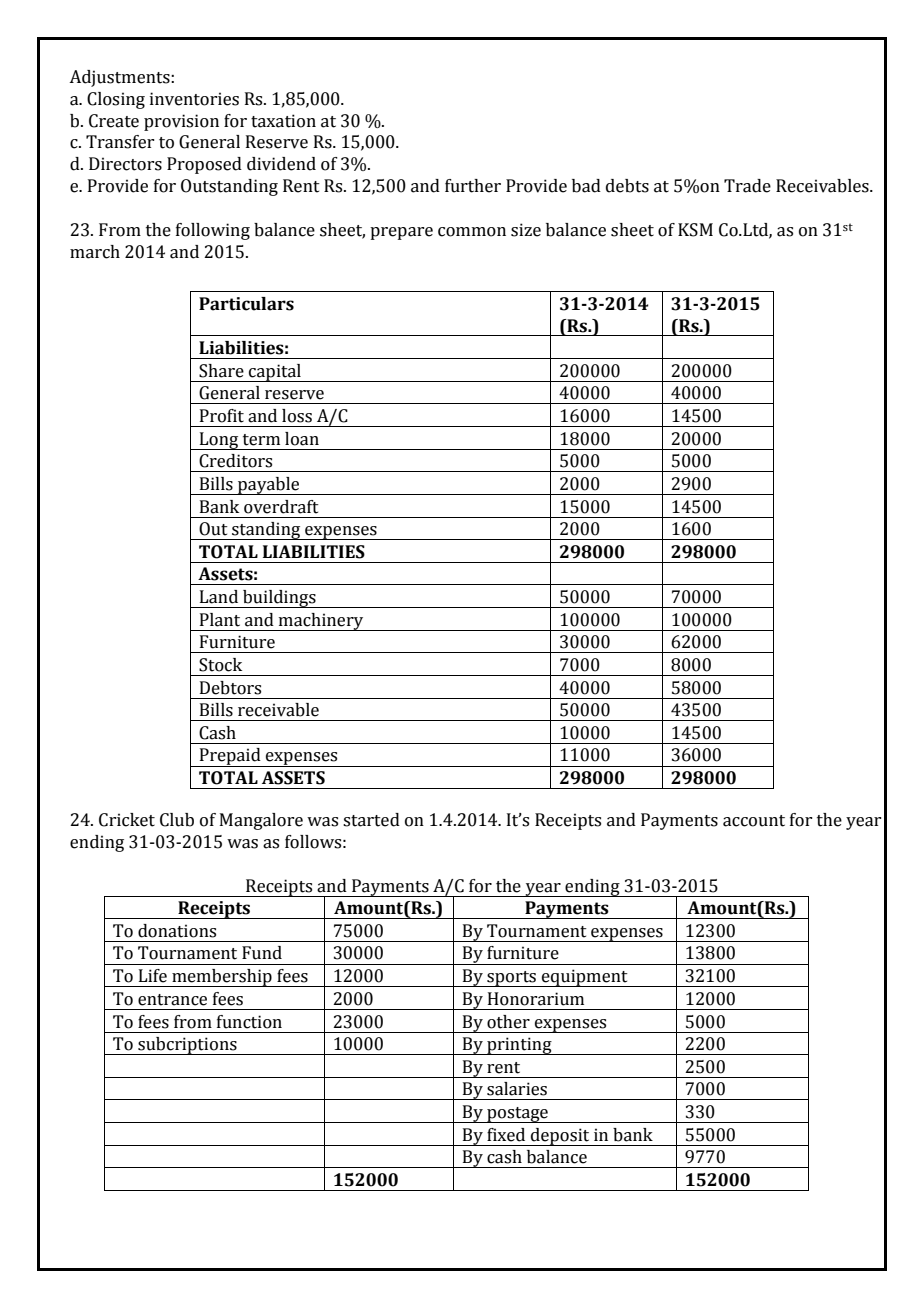 This screenshot has width=924, height=1308. Describe the element at coordinates (302, 439) in the screenshot. I see `loan` at that location.
